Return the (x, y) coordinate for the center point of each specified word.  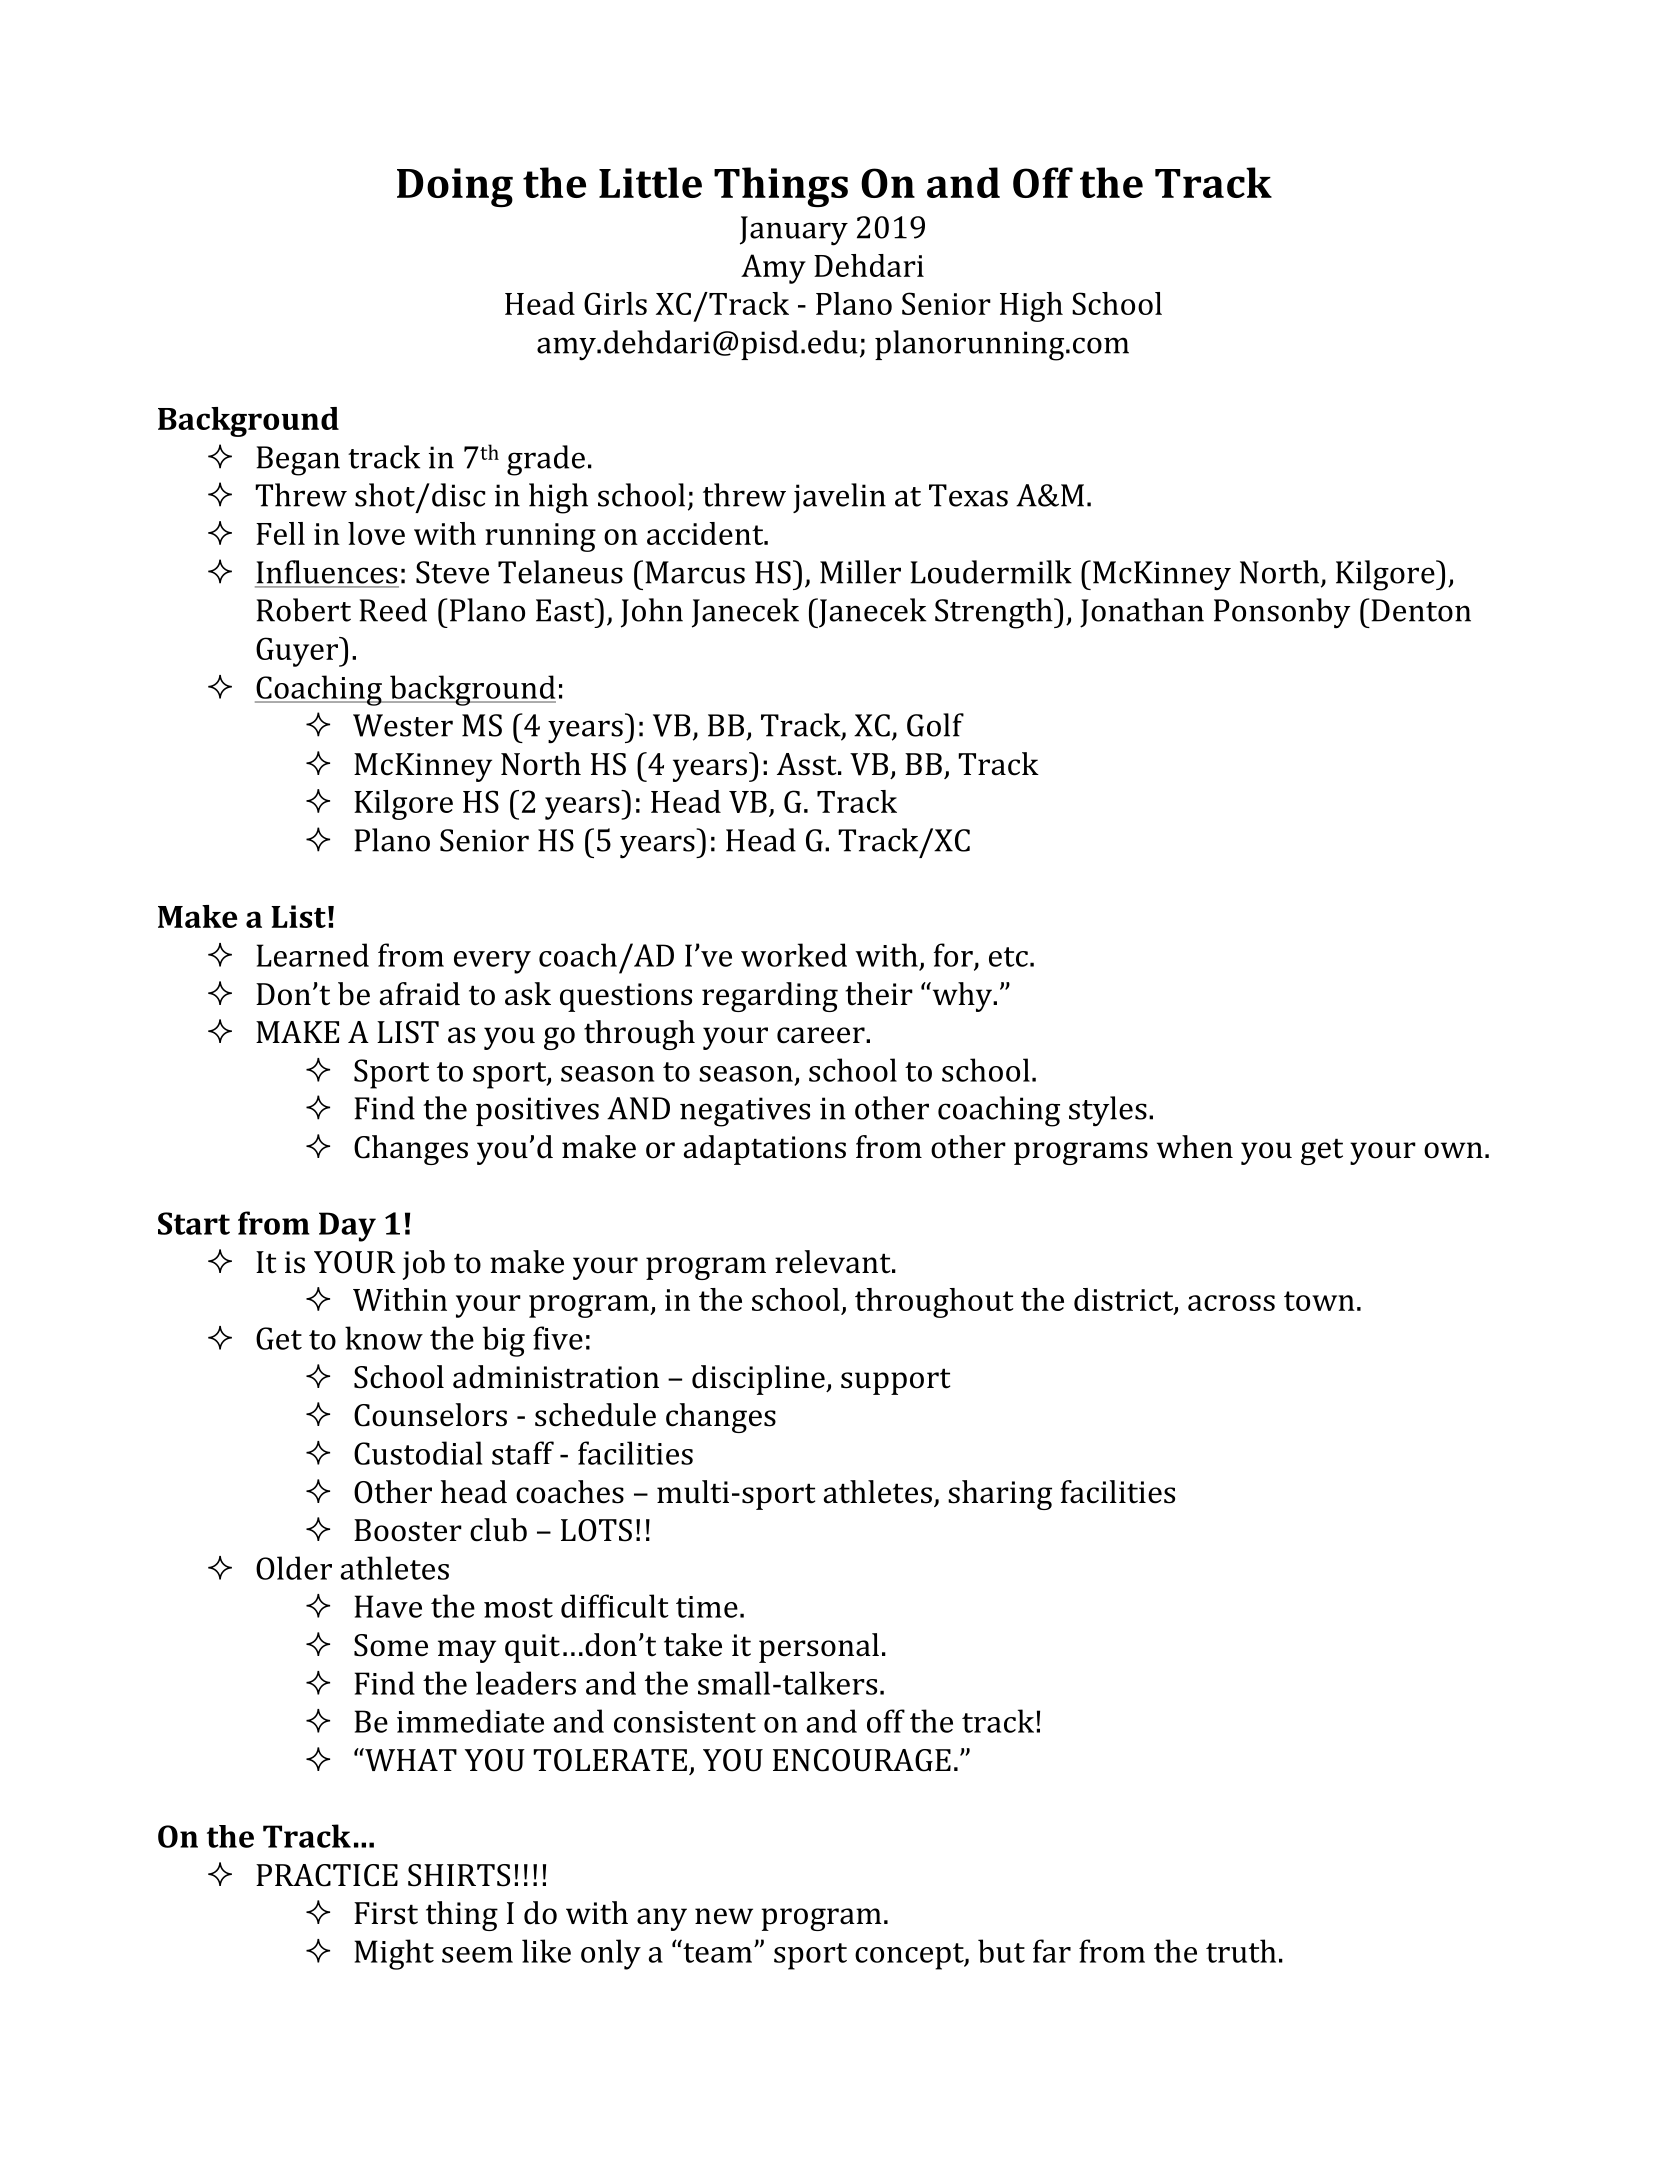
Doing (455, 187)
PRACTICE (327, 1875)
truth (1241, 1951)
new (724, 1916)
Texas (968, 495)
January (794, 231)
